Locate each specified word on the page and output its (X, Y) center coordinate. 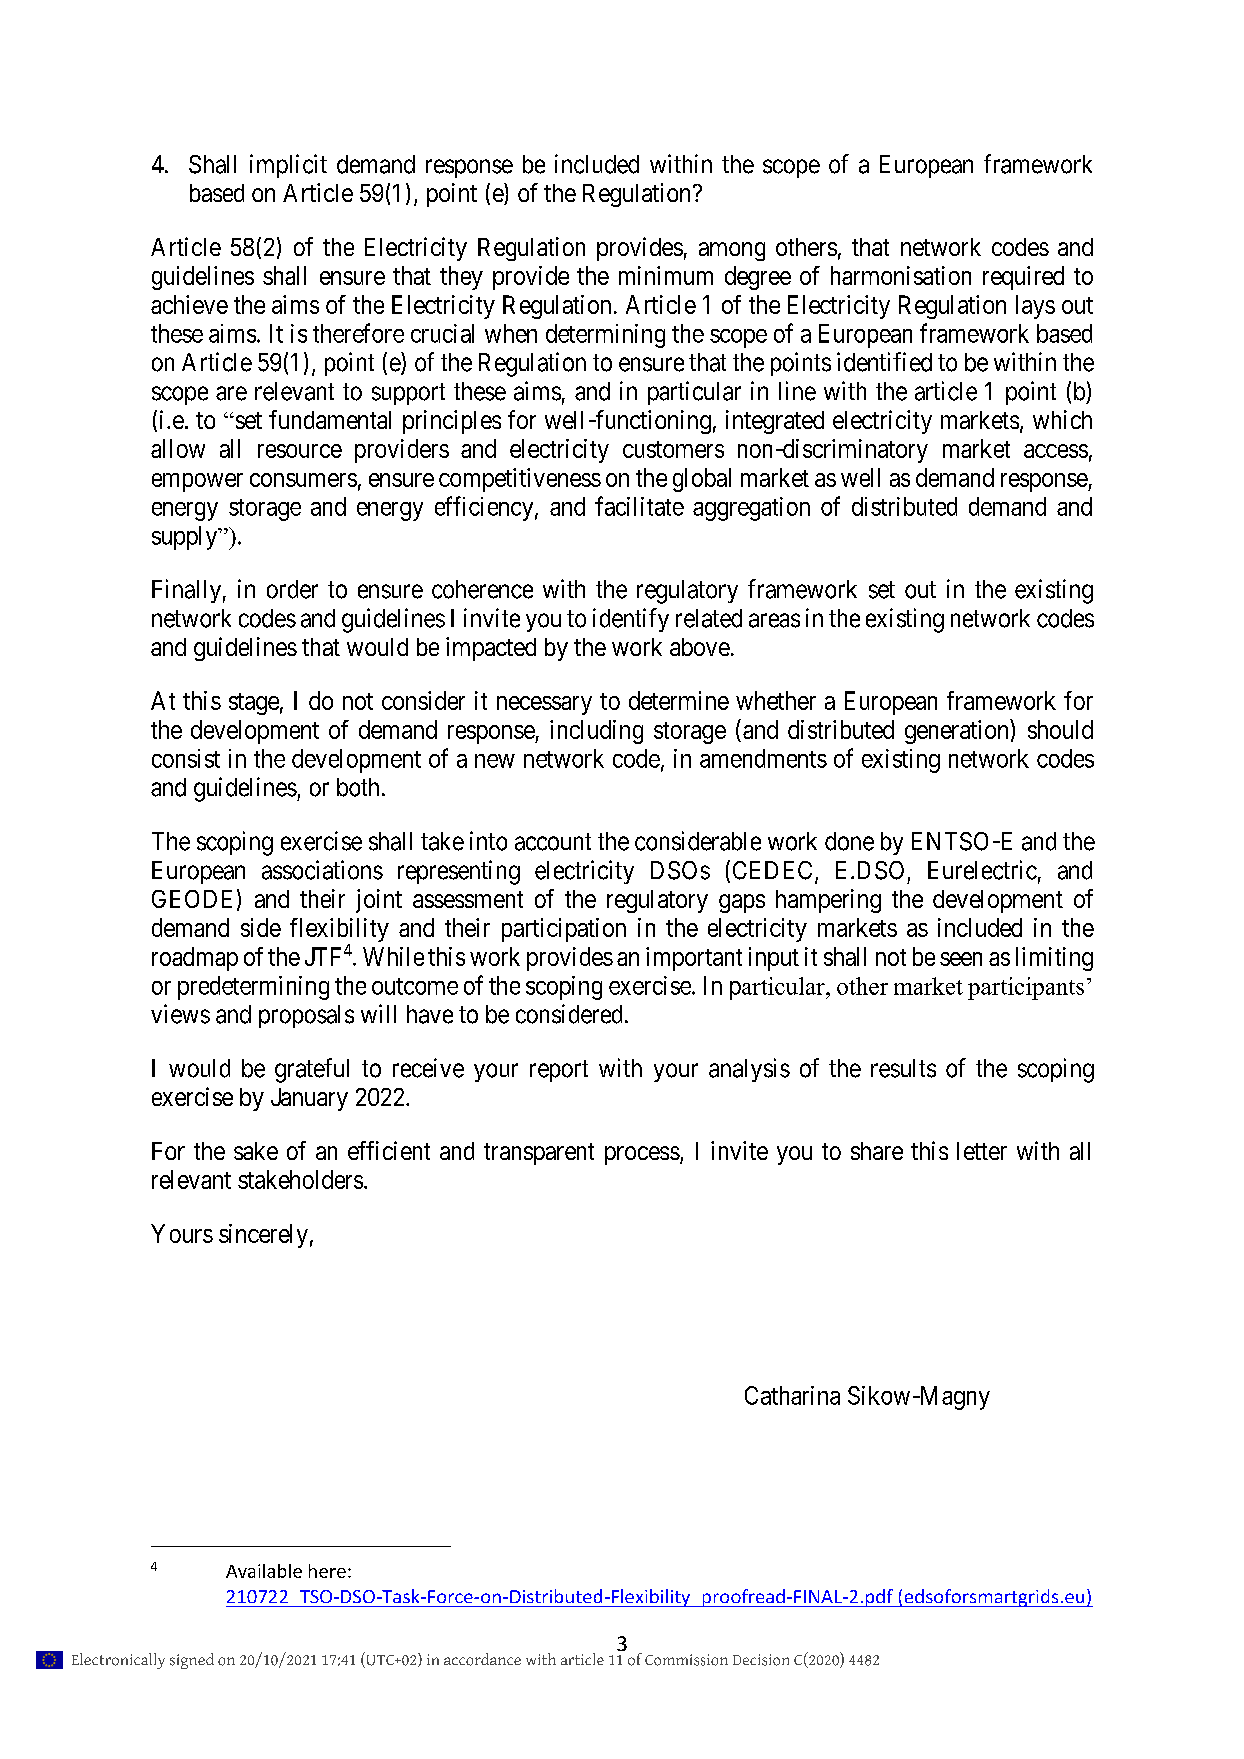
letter (982, 1151)
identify (631, 620)
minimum (666, 275)
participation (564, 930)
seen (961, 959)
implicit (288, 166)
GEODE (192, 899)
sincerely (263, 1236)
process (642, 1155)
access (1056, 451)
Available (264, 1571)
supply (186, 538)
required (1023, 278)
